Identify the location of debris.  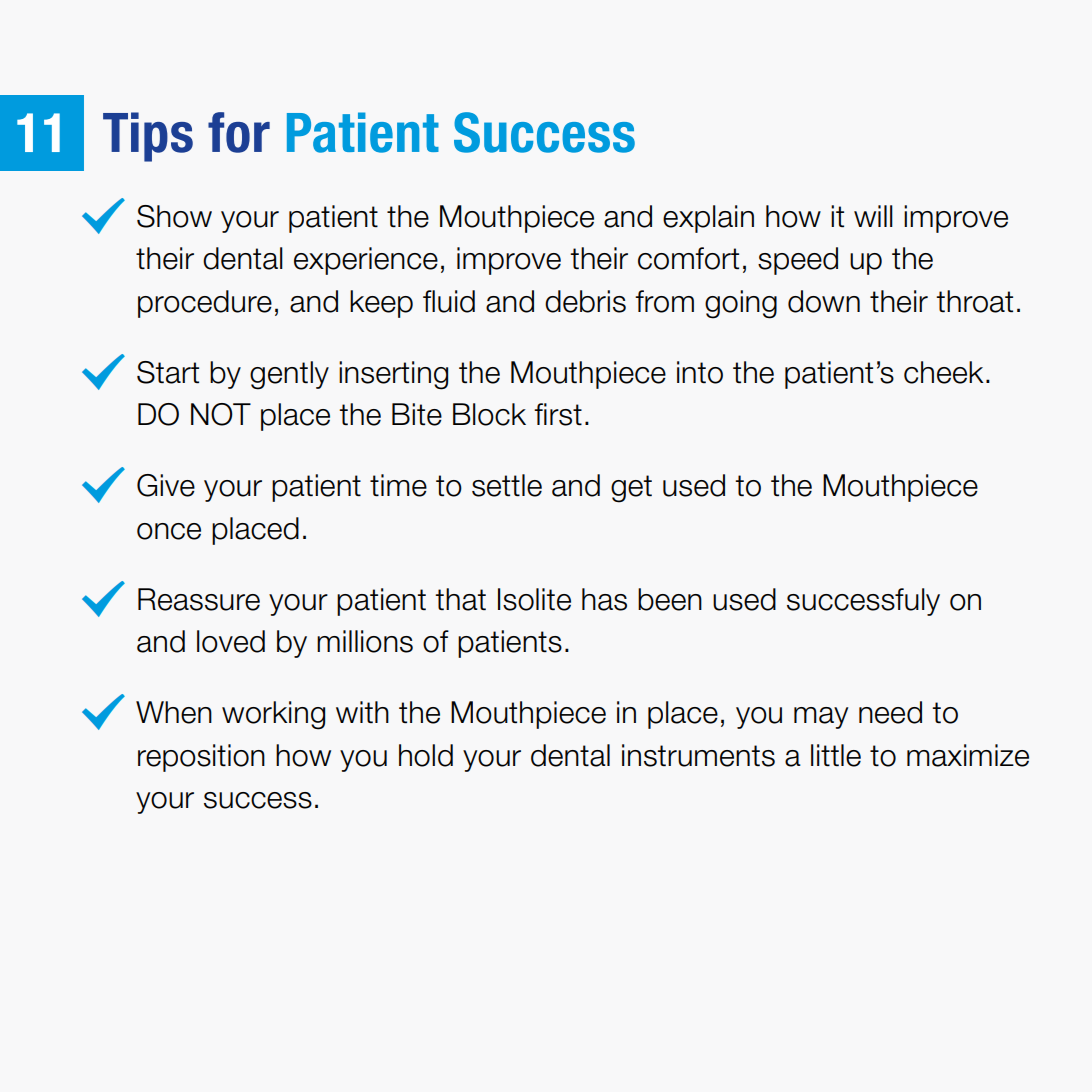
(585, 301).
